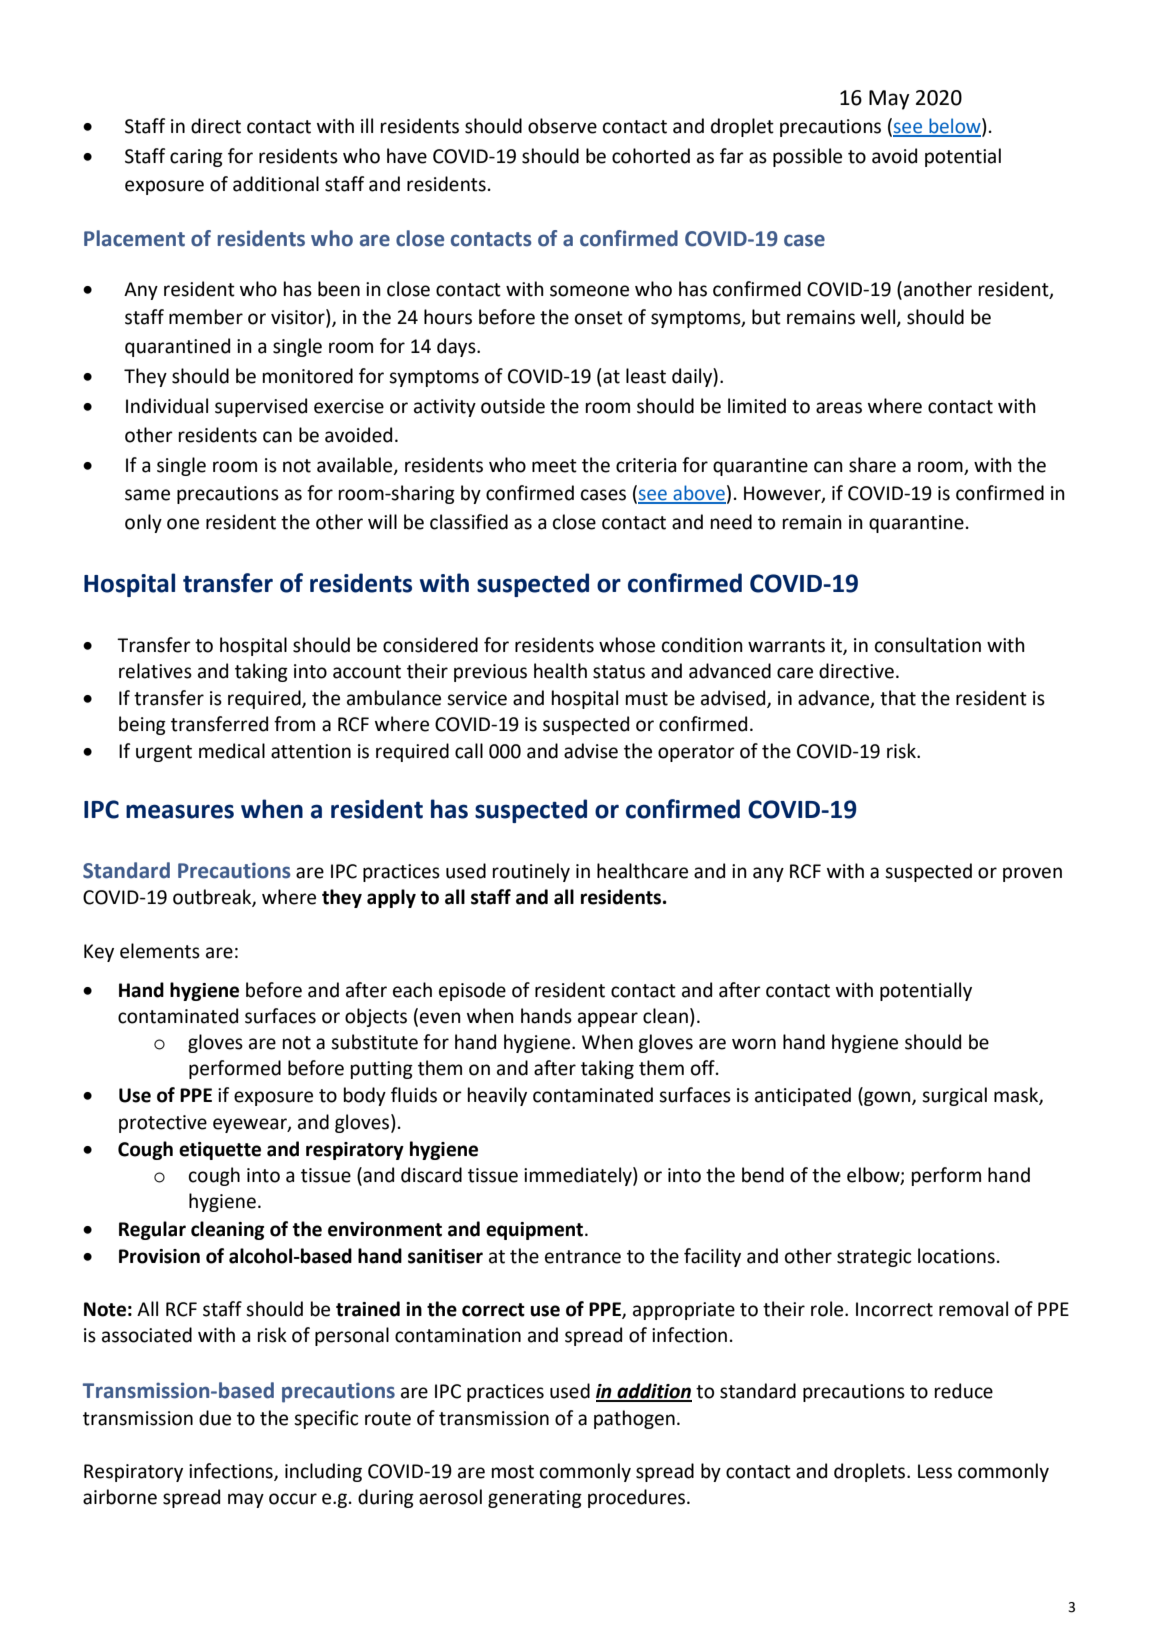  What do you see at coordinates (196, 158) in the screenshot?
I see `caring` at bounding box center [196, 158].
